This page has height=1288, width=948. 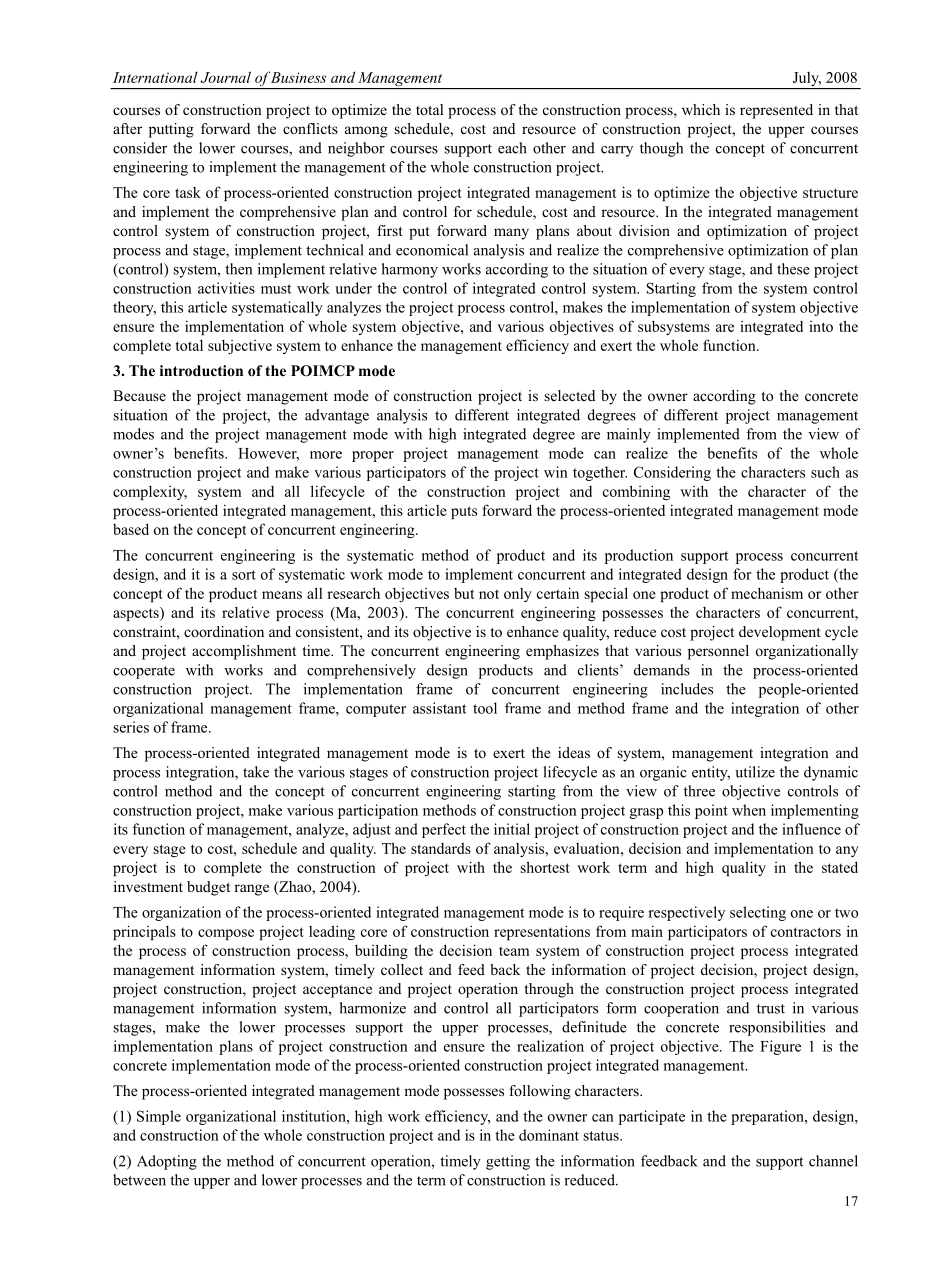 I want to click on represented, so click(x=776, y=111).
